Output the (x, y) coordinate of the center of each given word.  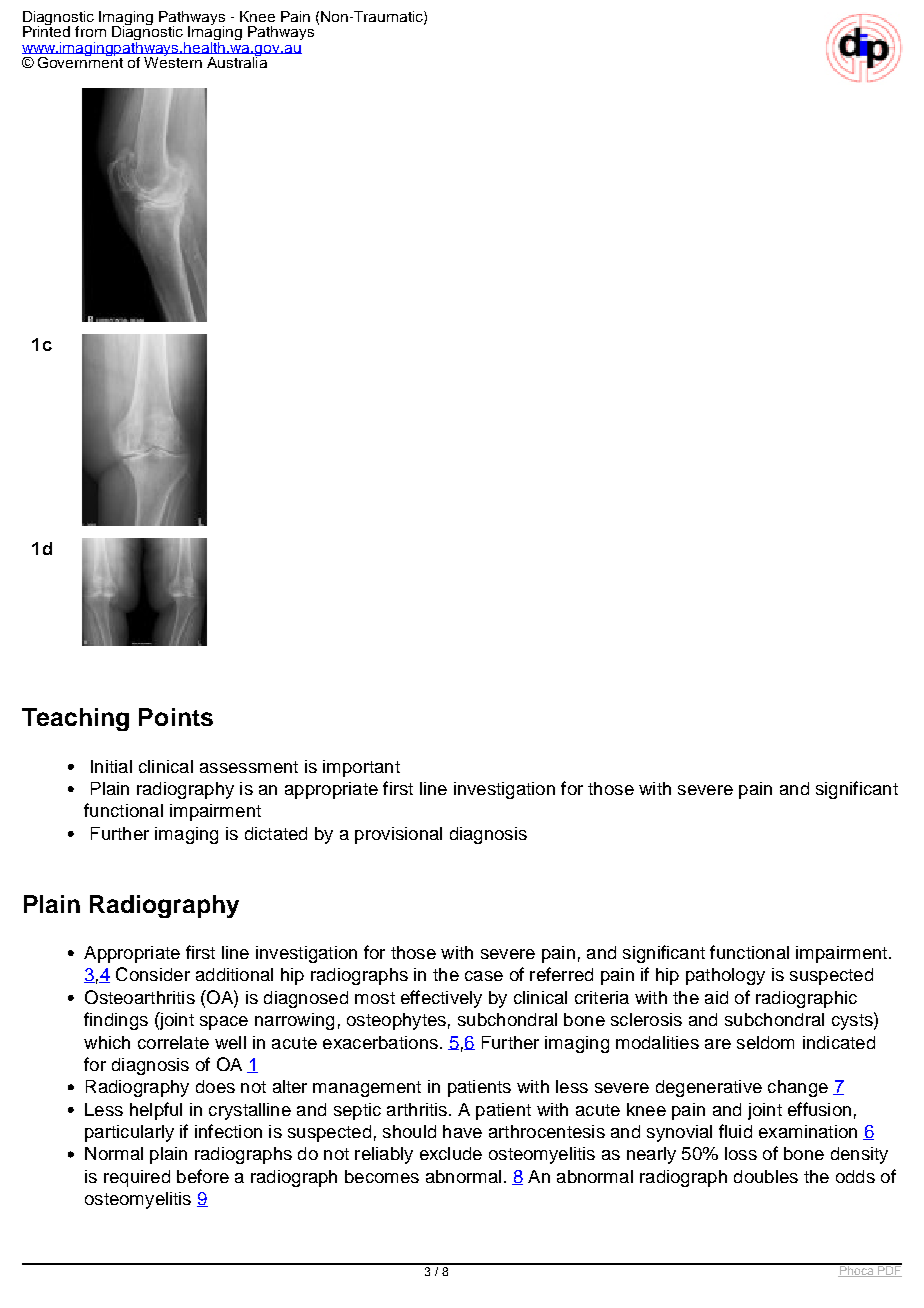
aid (716, 997)
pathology (725, 976)
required (137, 1178)
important (361, 768)
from (90, 31)
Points (176, 717)
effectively (441, 999)
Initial (111, 766)
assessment (249, 767)
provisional (398, 835)
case (484, 976)
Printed (46, 30)
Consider (153, 974)
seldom (765, 1042)
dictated (276, 833)
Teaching (75, 719)
